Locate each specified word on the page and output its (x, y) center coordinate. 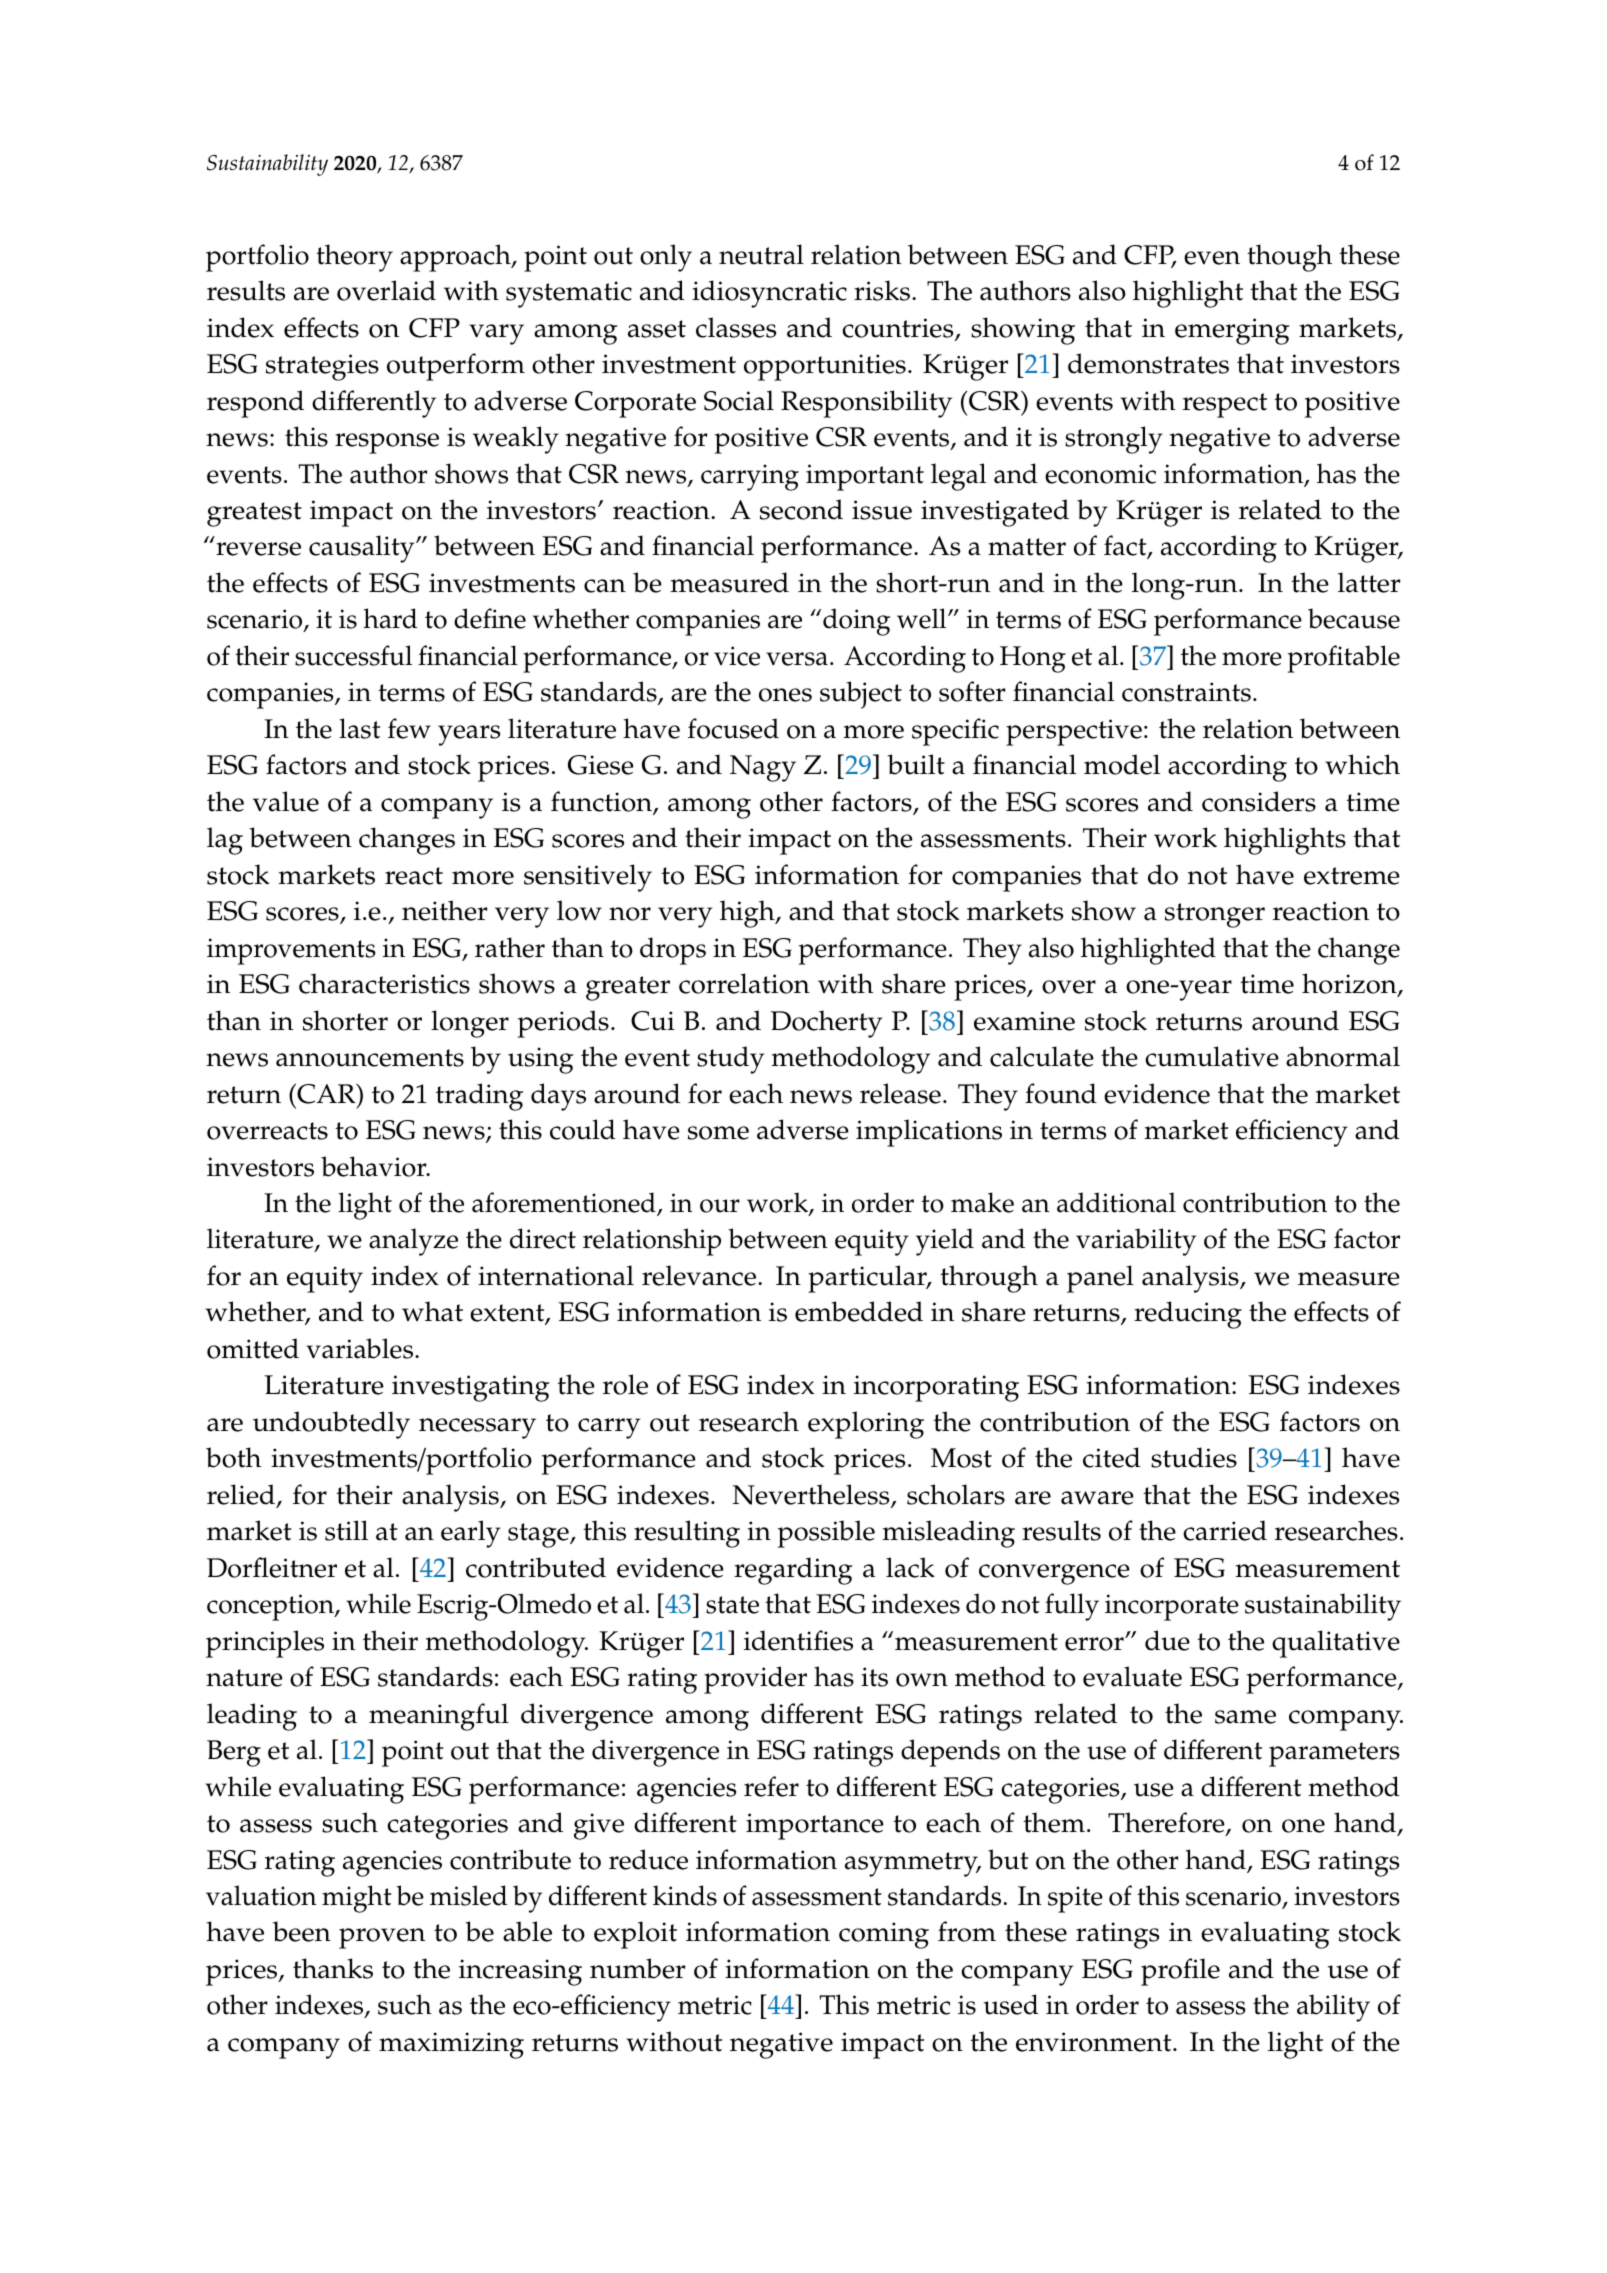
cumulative (1212, 1056)
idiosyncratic (769, 294)
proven (382, 1938)
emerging (1232, 331)
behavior (375, 1166)
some (718, 1133)
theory (354, 258)
